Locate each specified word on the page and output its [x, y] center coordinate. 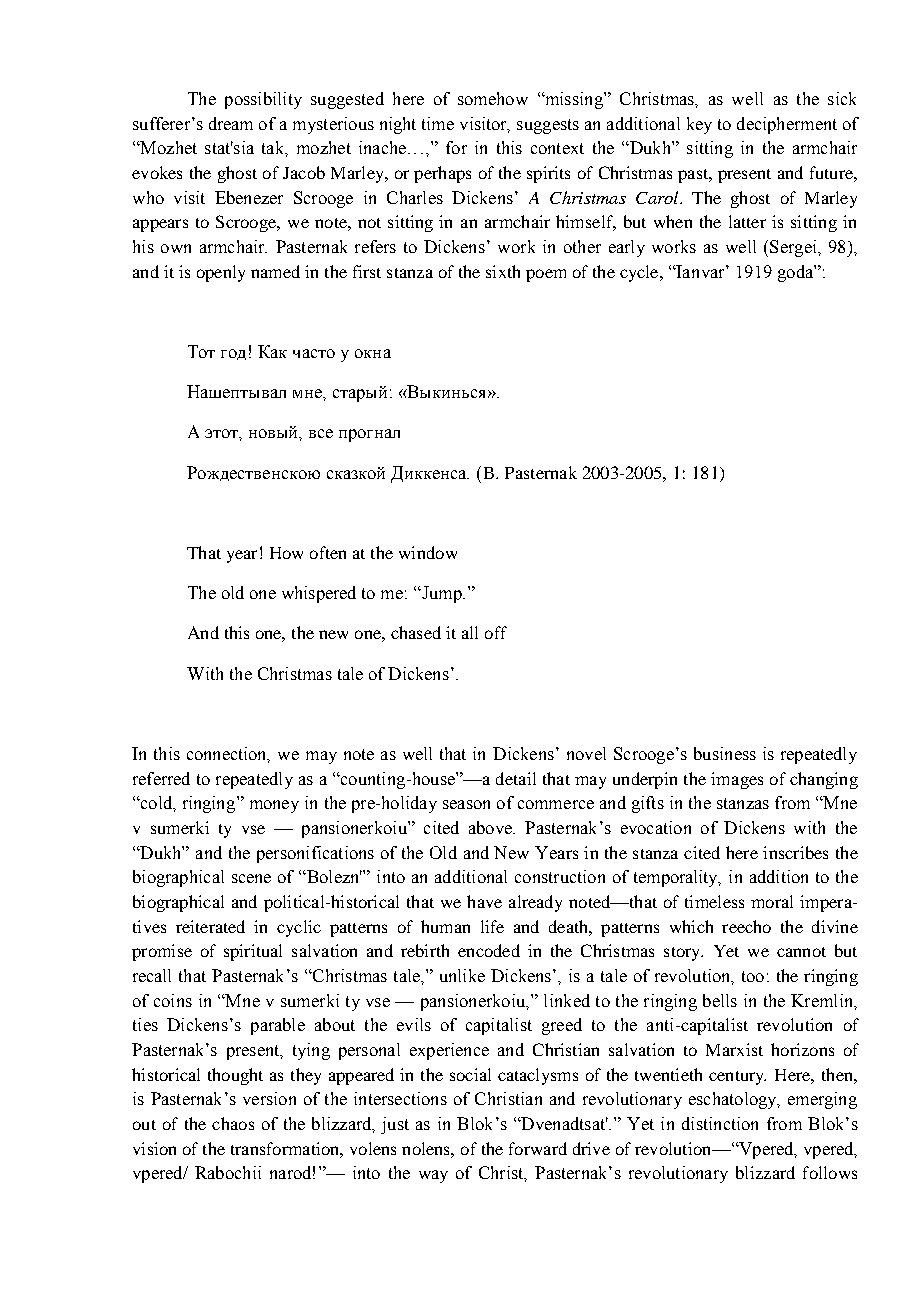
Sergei [794, 248]
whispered [319, 594]
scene [251, 878]
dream [231, 123]
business [725, 753]
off [496, 632]
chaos [233, 1123]
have [484, 901]
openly [221, 273]
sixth [503, 271]
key [699, 125]
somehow [493, 98]
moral [772, 901]
